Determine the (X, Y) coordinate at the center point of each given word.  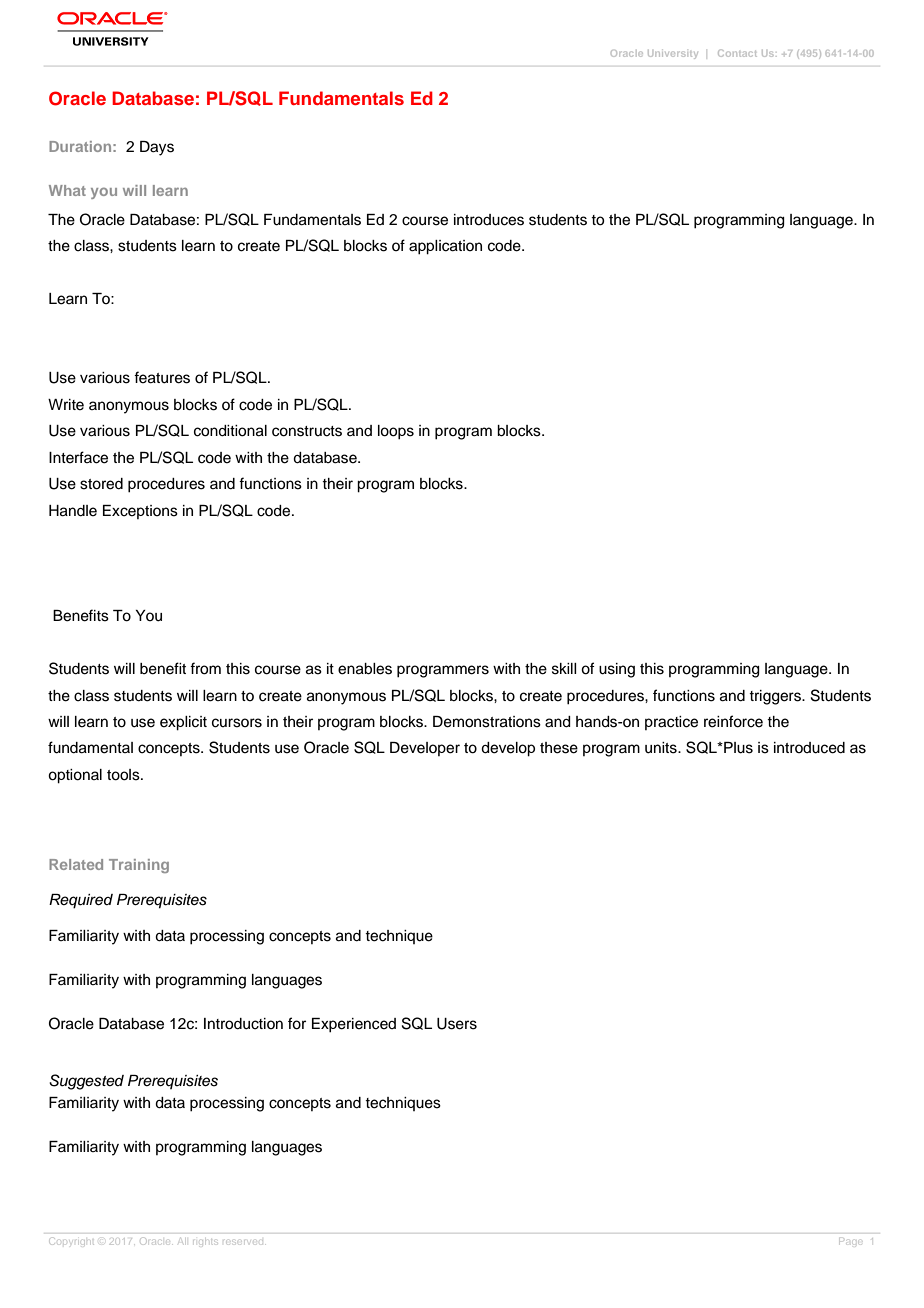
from (205, 668)
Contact (737, 53)
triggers (776, 697)
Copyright (72, 1241)
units (662, 748)
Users (457, 1024)
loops (396, 432)
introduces (489, 220)
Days (157, 148)
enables (365, 669)
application (445, 247)
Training (139, 866)
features (162, 377)
